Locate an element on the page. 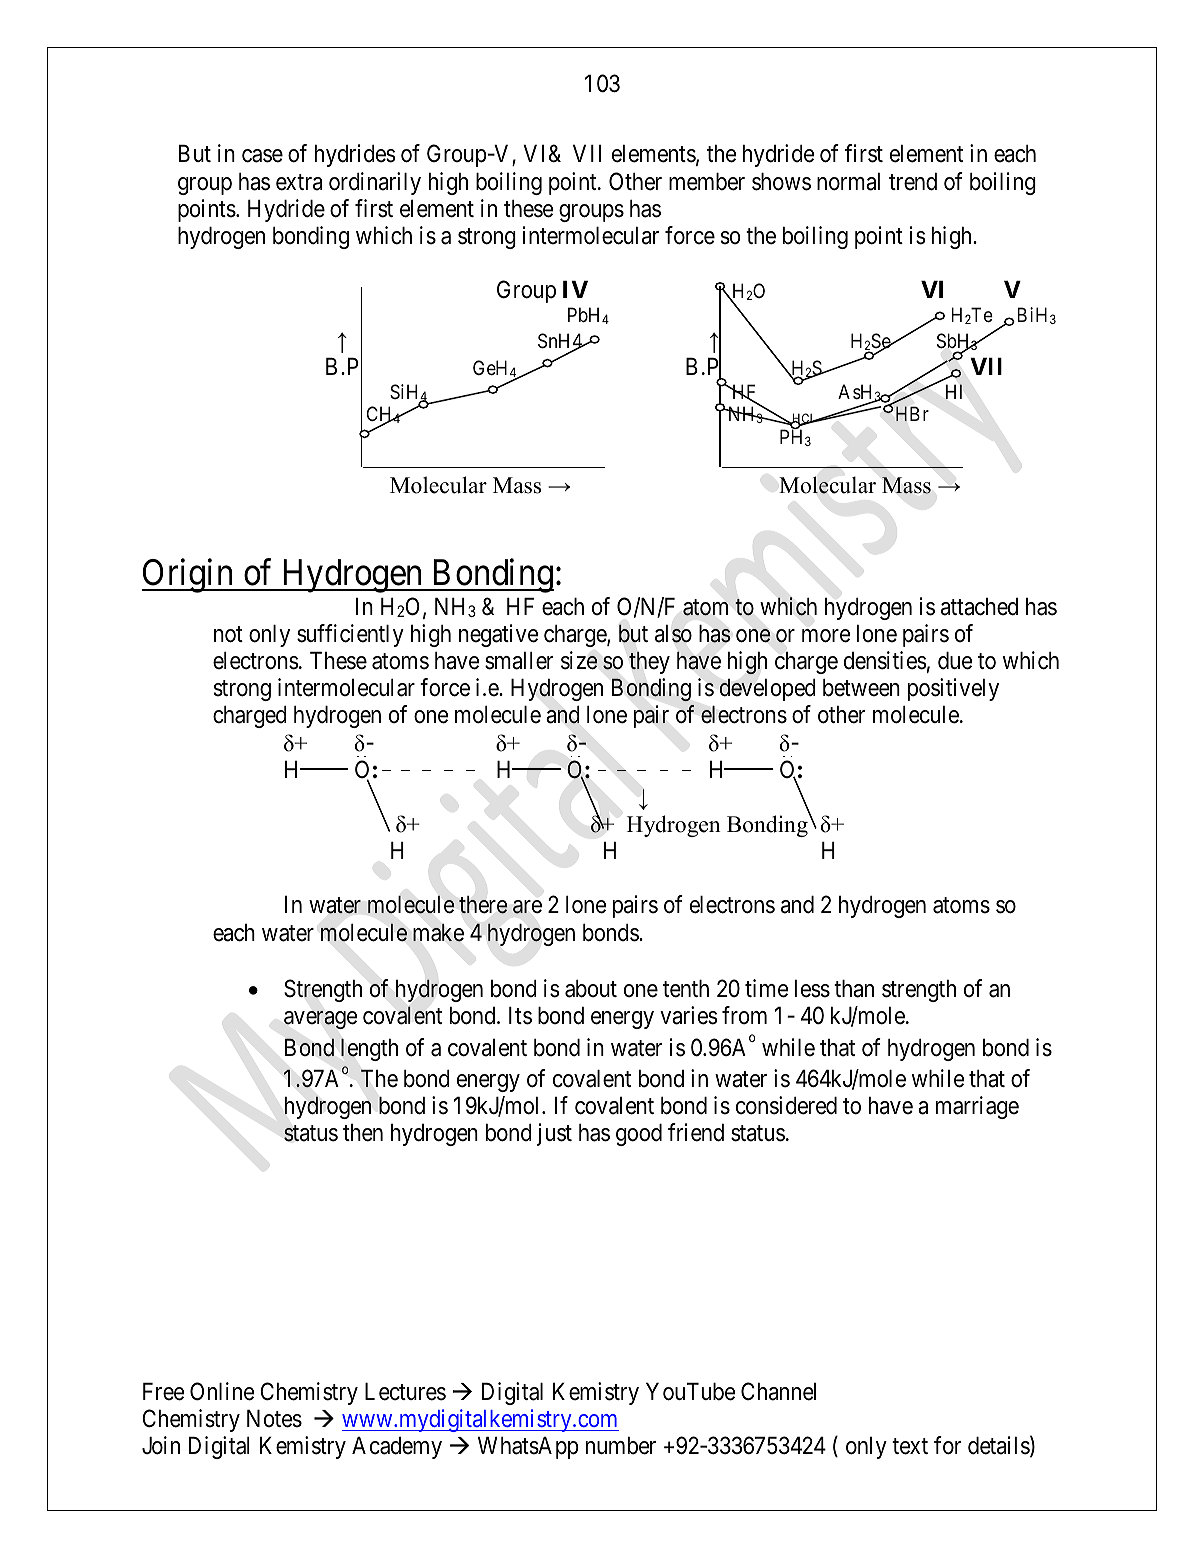 Image resolution: width=1204 pixels, height=1558 pixels. text is located at coordinates (910, 1446).
